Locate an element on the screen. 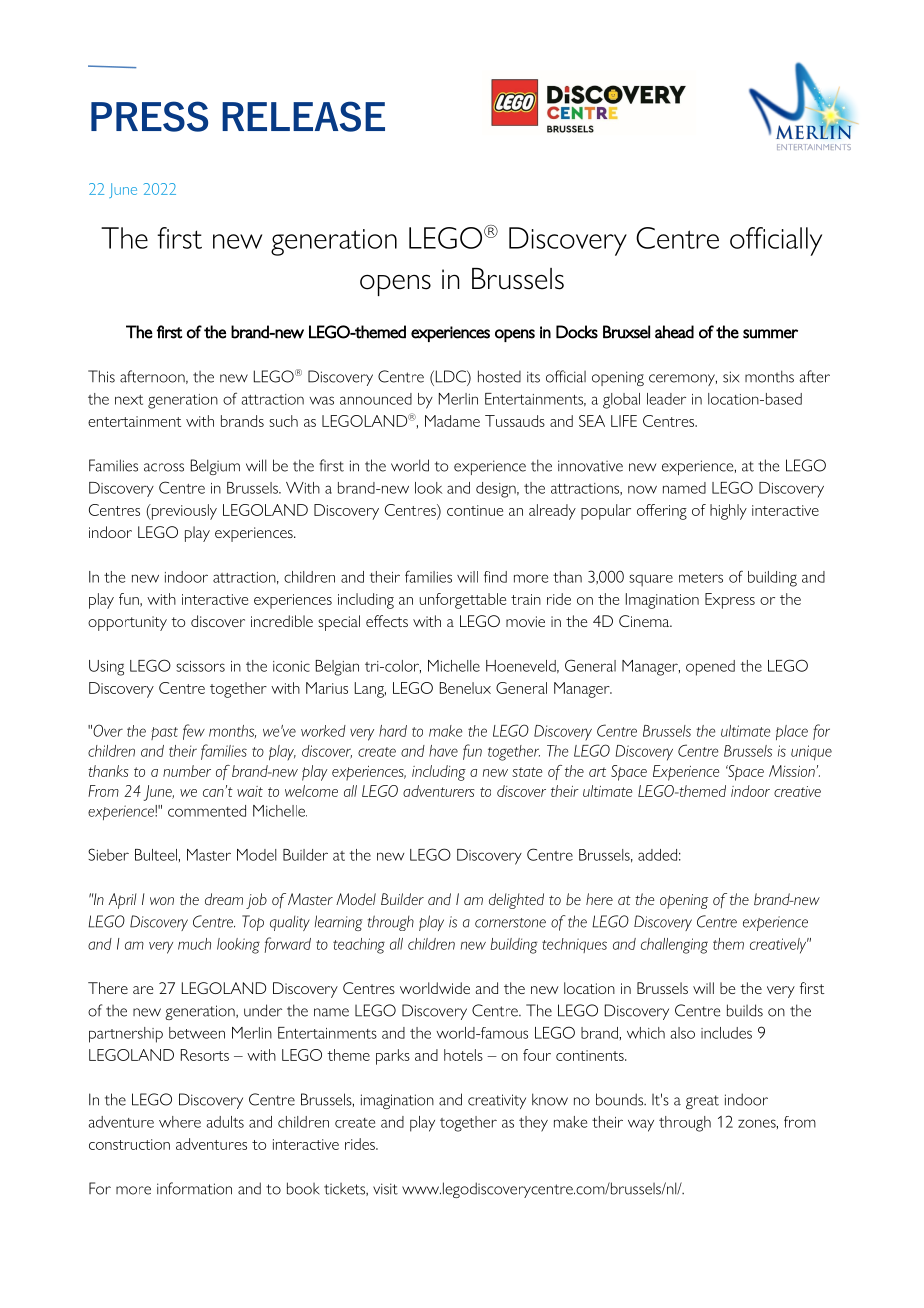 The height and width of the screenshot is (1308, 924). commented is located at coordinates (207, 811).
